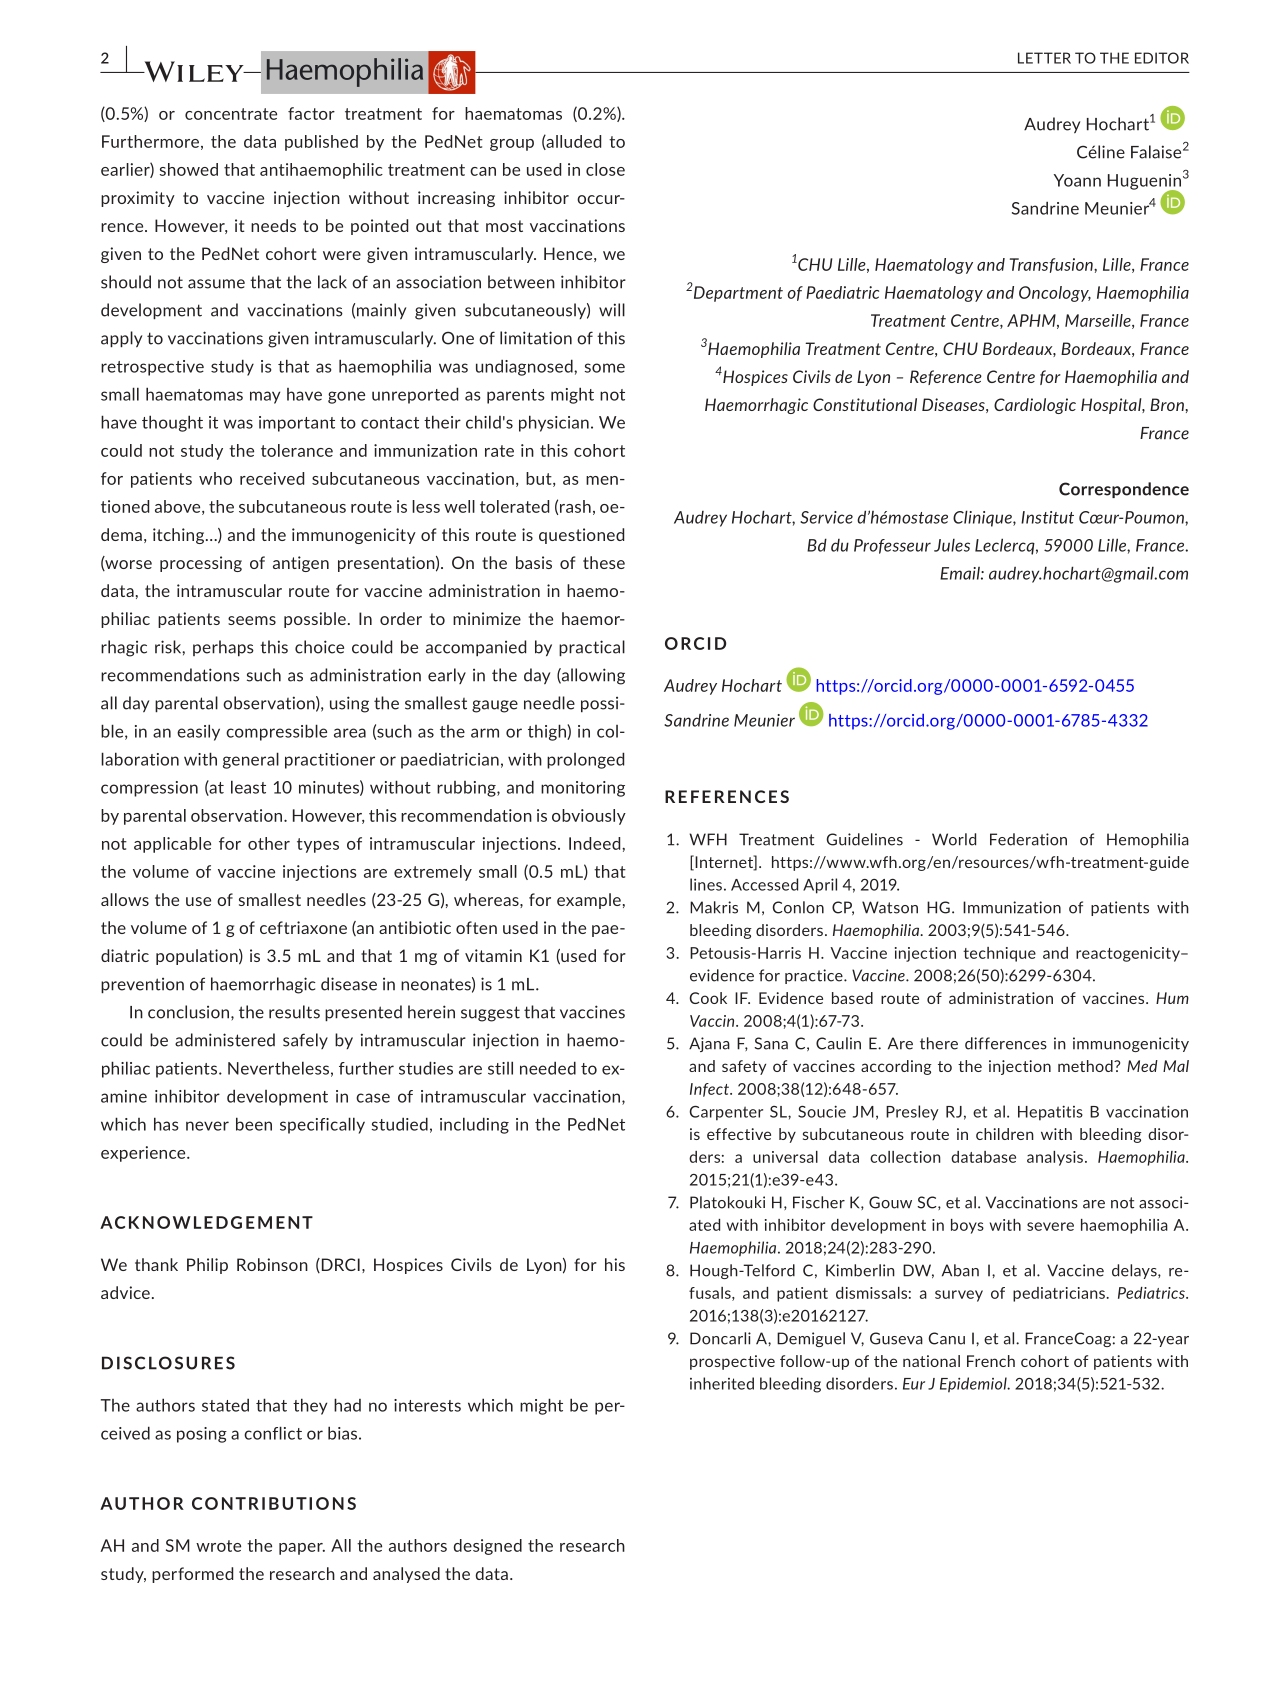  What do you see at coordinates (311, 113) in the screenshot?
I see `factor` at bounding box center [311, 113].
